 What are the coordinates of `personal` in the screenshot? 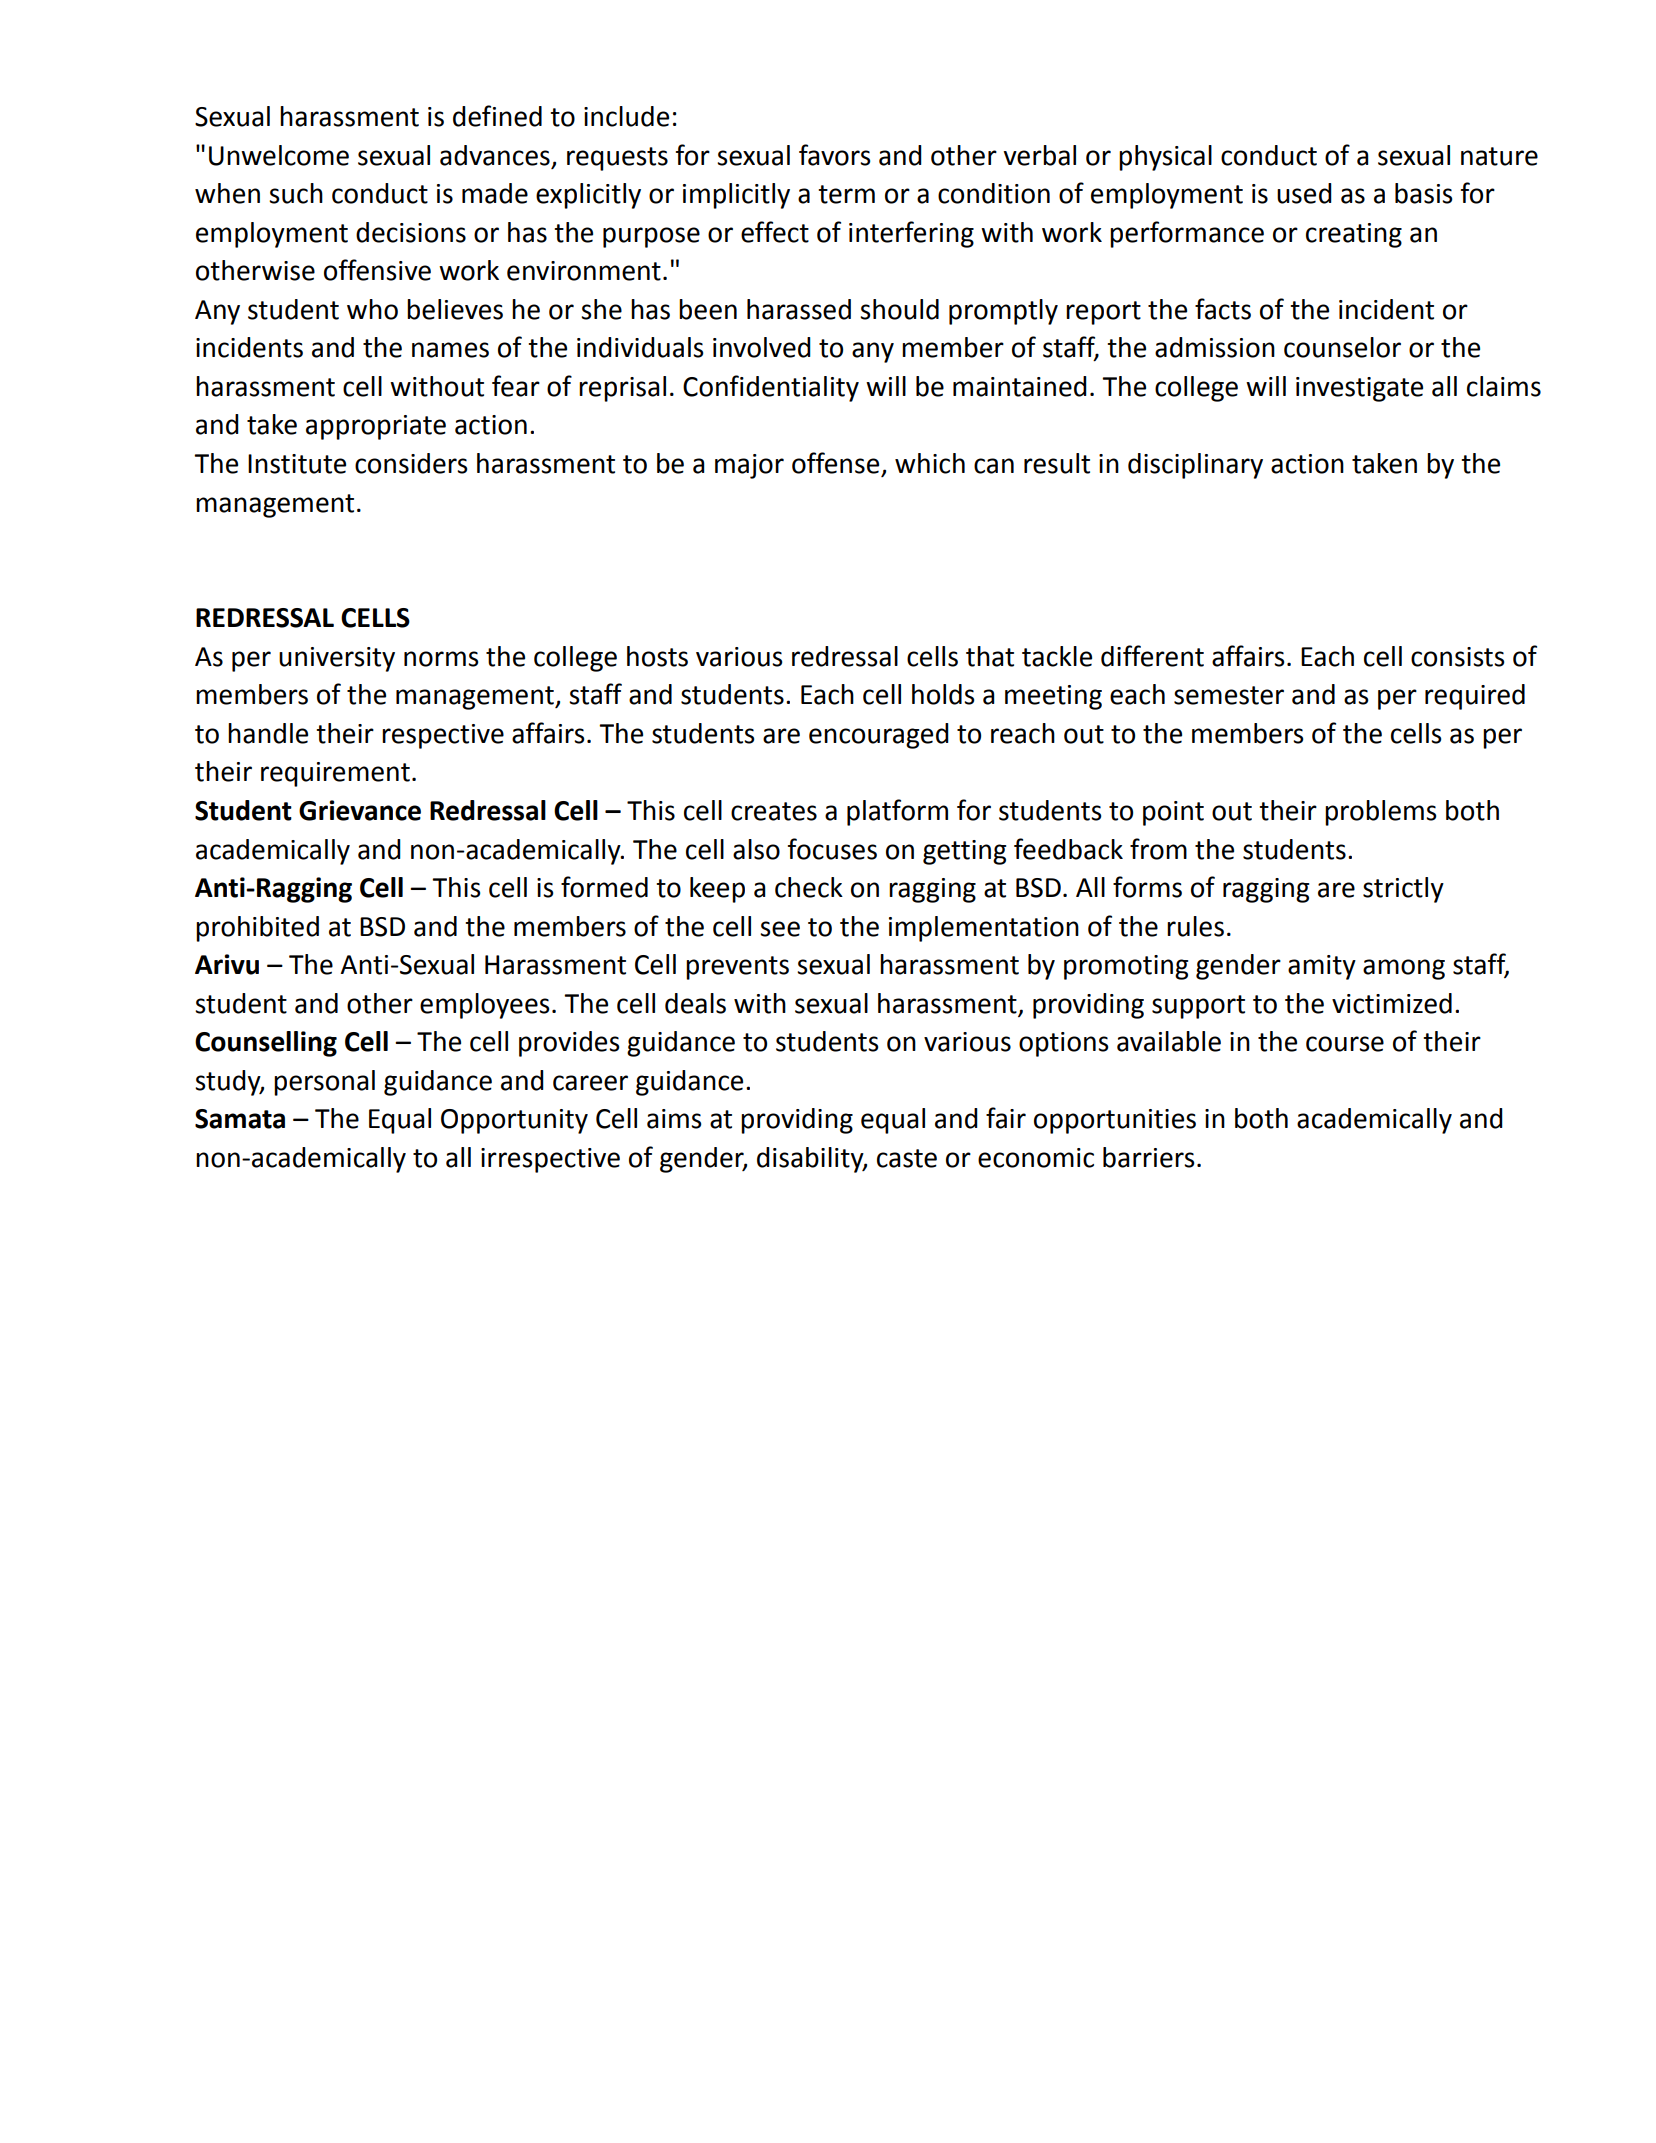 It's located at (324, 1083).
